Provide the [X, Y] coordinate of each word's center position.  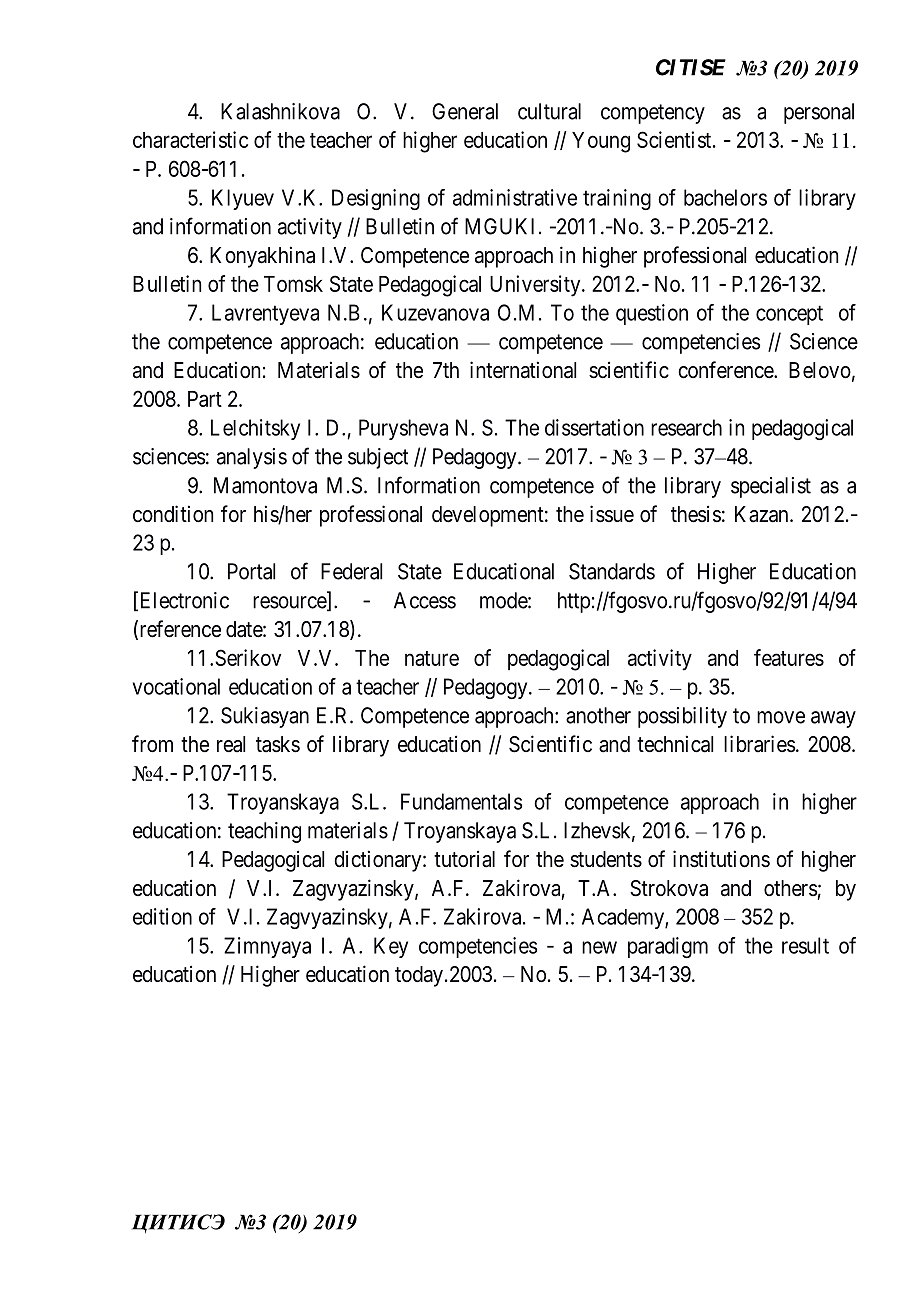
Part [205, 399]
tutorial [464, 859]
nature [432, 658]
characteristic [190, 139]
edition [162, 916]
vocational [176, 686]
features [789, 657]
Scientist [675, 139]
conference [726, 370]
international [523, 370]
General [465, 111]
